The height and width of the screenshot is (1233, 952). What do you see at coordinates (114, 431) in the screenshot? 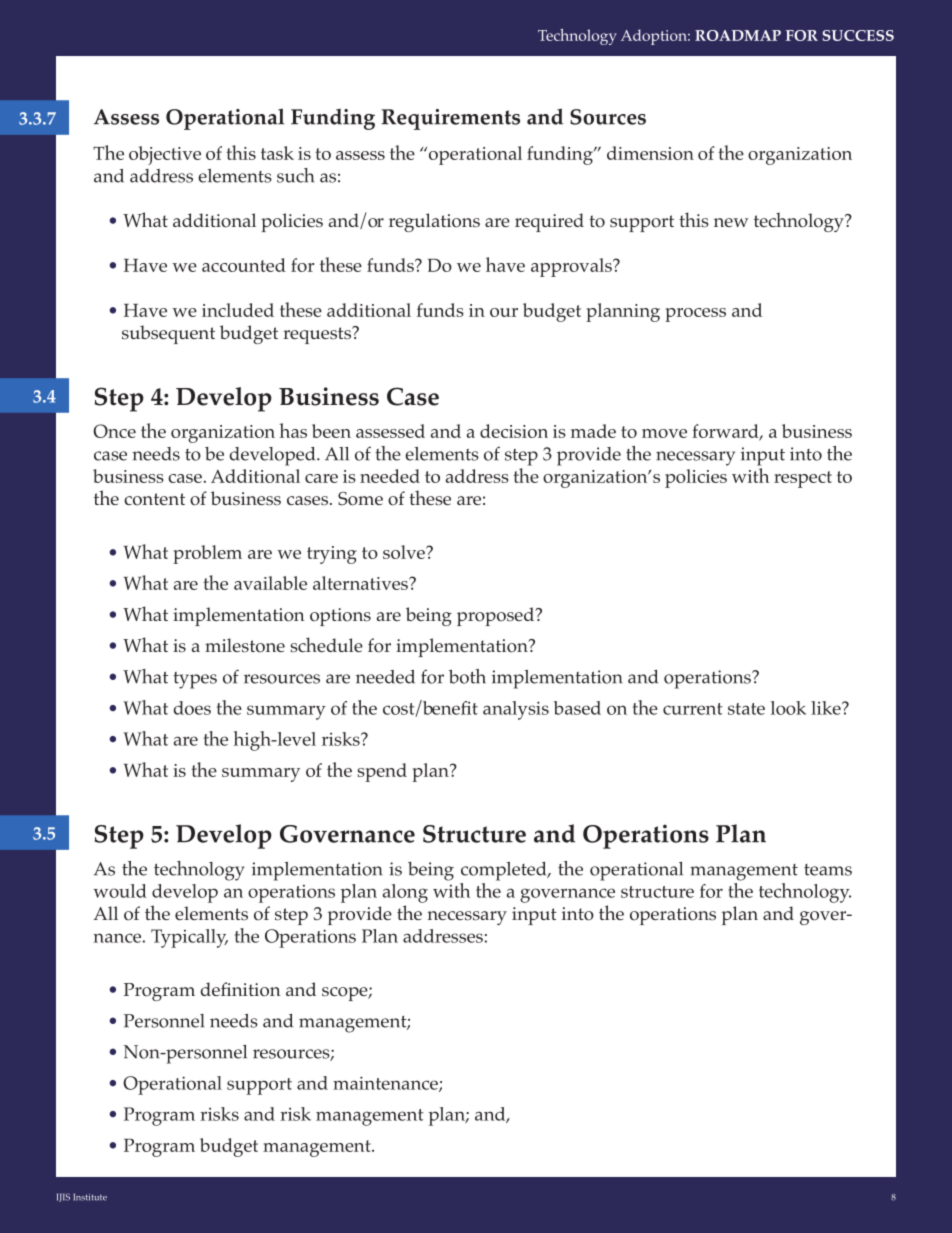
I see `Once` at bounding box center [114, 431].
